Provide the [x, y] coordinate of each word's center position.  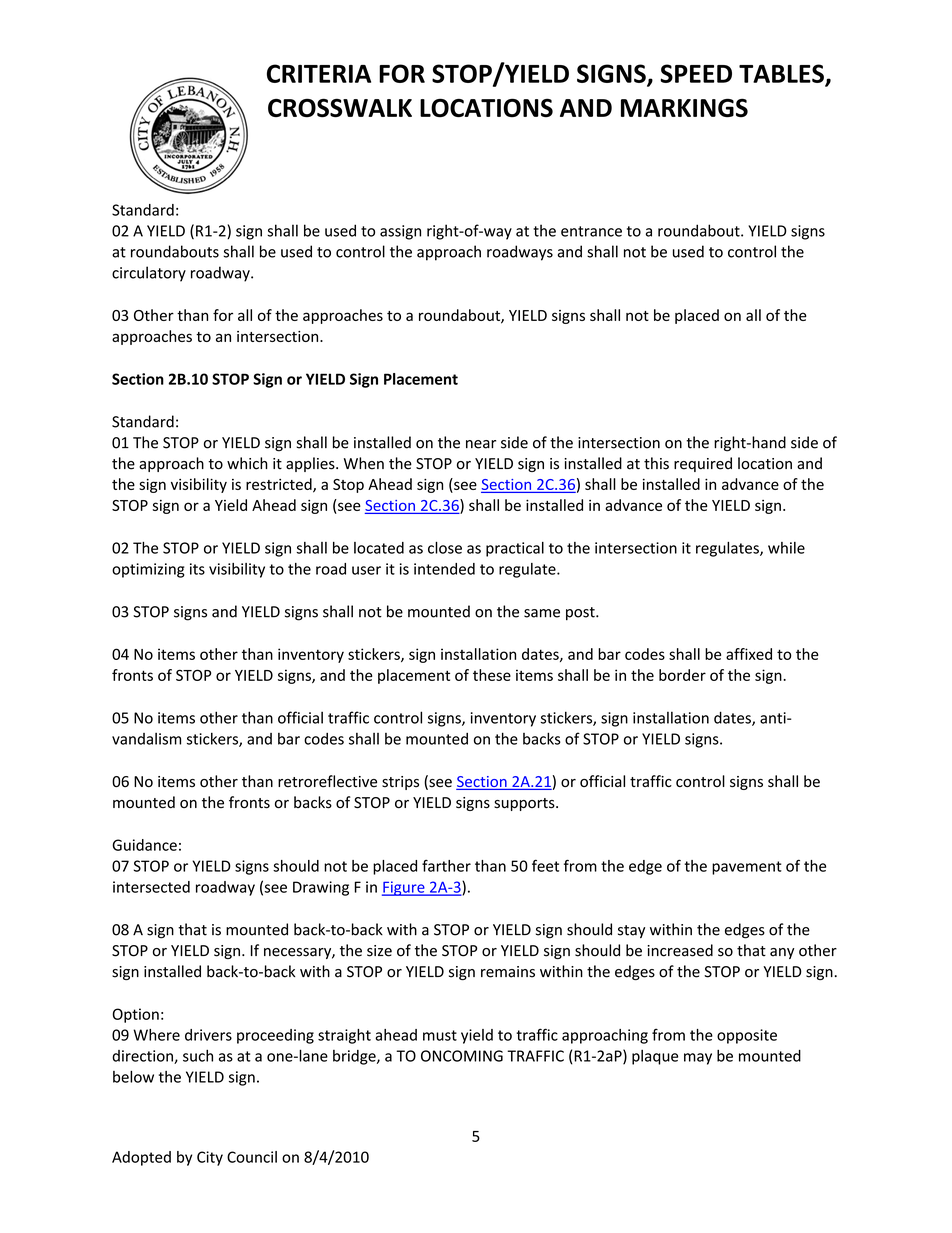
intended [444, 569]
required [703, 464]
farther [446, 865]
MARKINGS [684, 107]
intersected [151, 887]
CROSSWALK [340, 108]
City [210, 1158]
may [698, 1059]
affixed [749, 654]
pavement [747, 868]
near [481, 444]
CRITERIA [319, 73]
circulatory [149, 274]
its [197, 569]
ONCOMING [462, 1056]
